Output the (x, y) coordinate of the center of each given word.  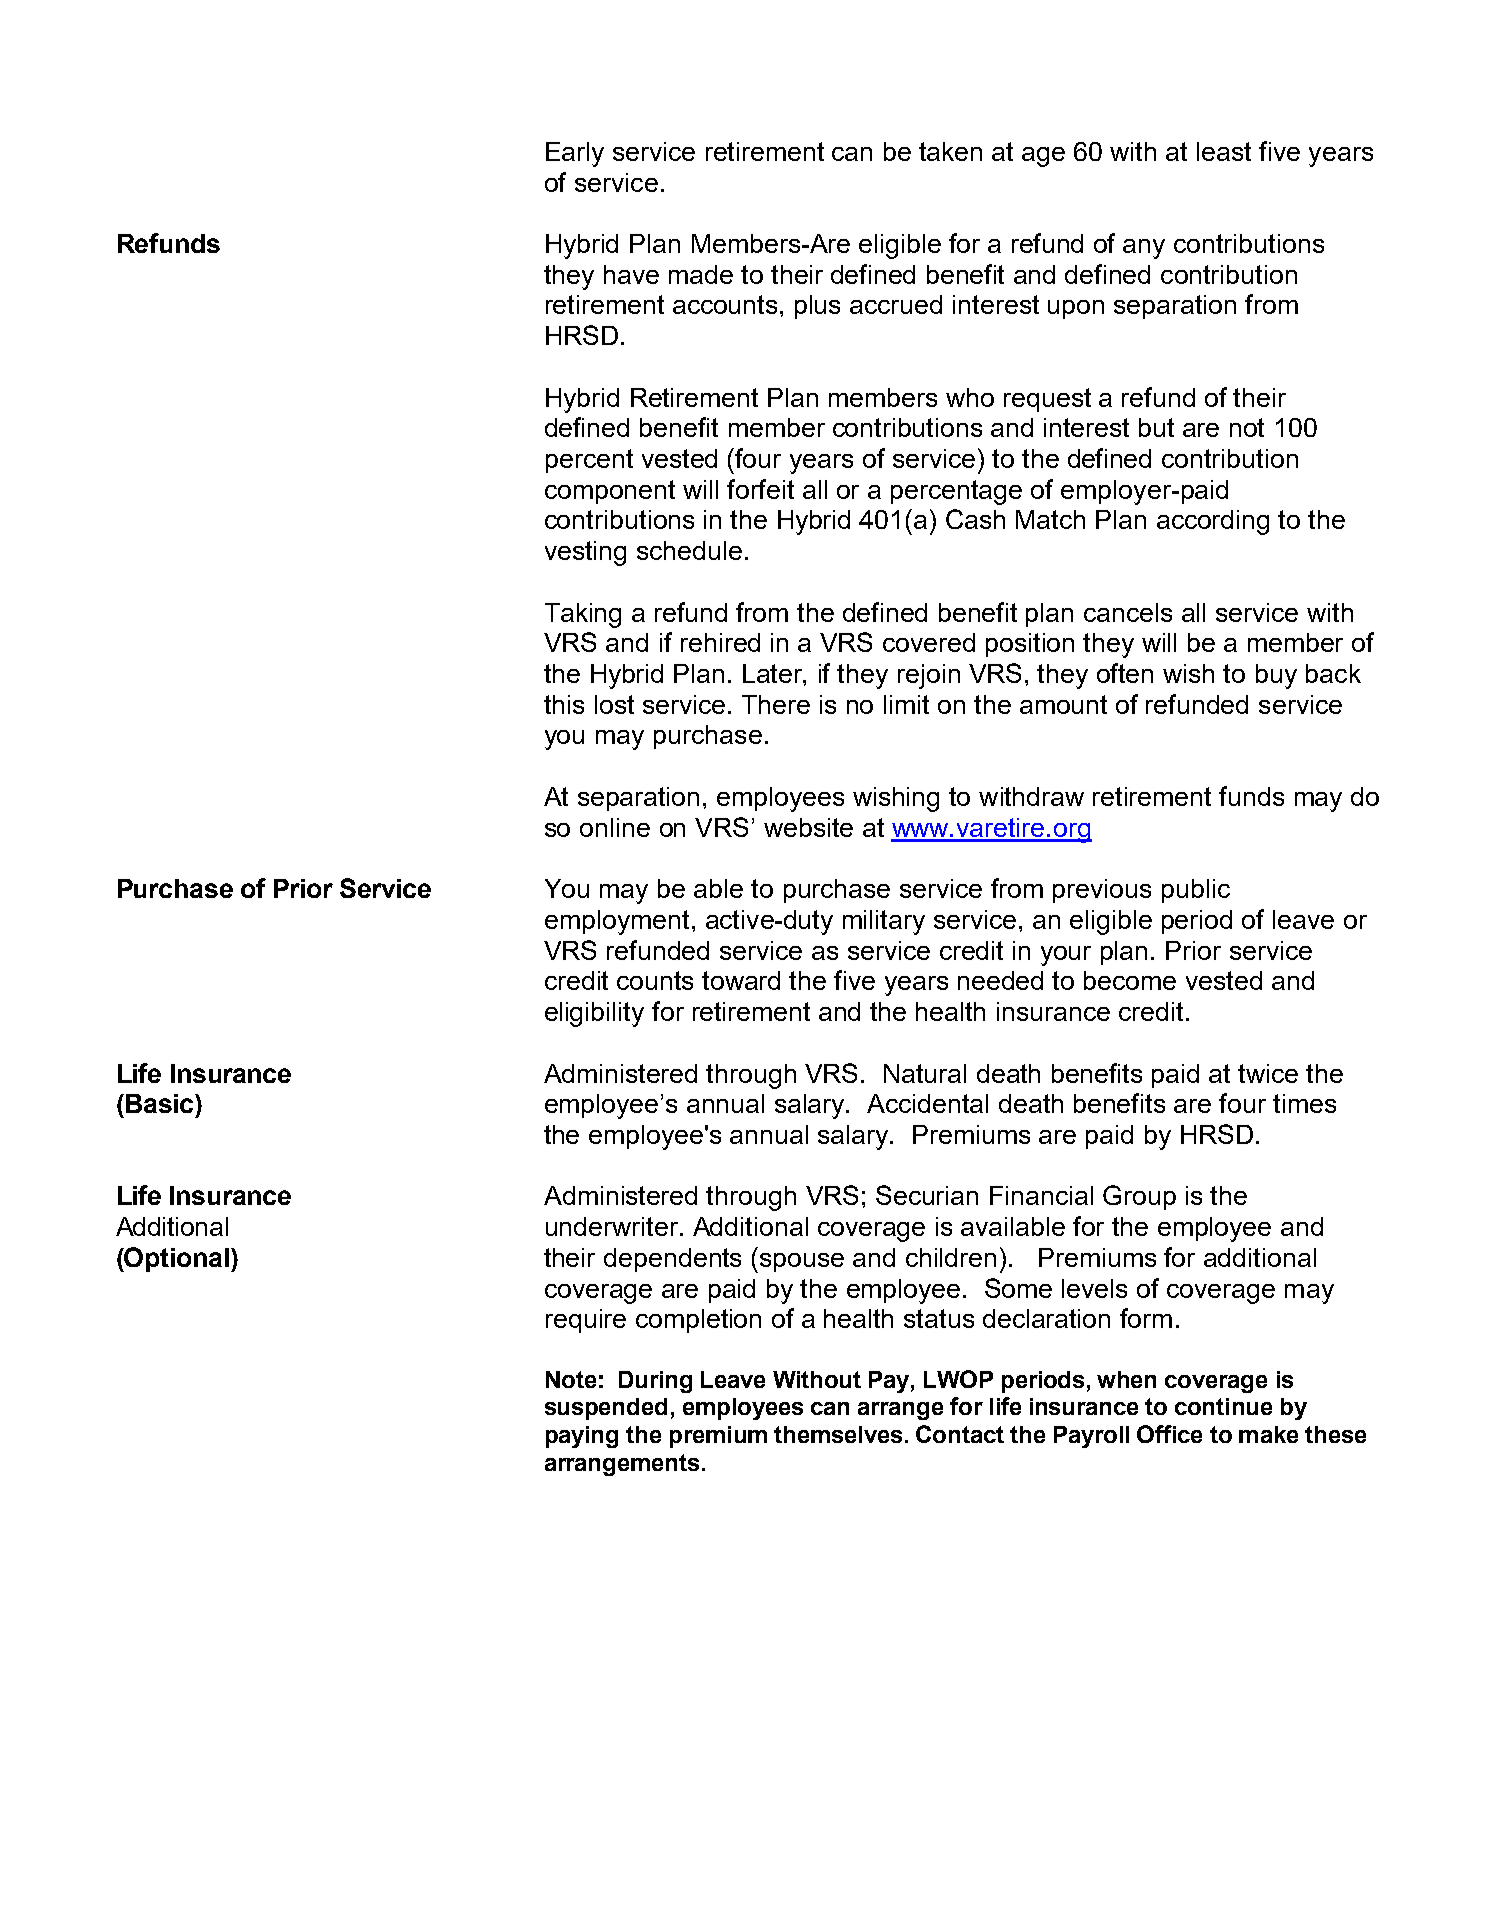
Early (575, 154)
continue (1223, 1406)
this (564, 704)
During (655, 1382)
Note (571, 1379)
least (1224, 151)
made (701, 274)
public (1196, 891)
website (808, 827)
